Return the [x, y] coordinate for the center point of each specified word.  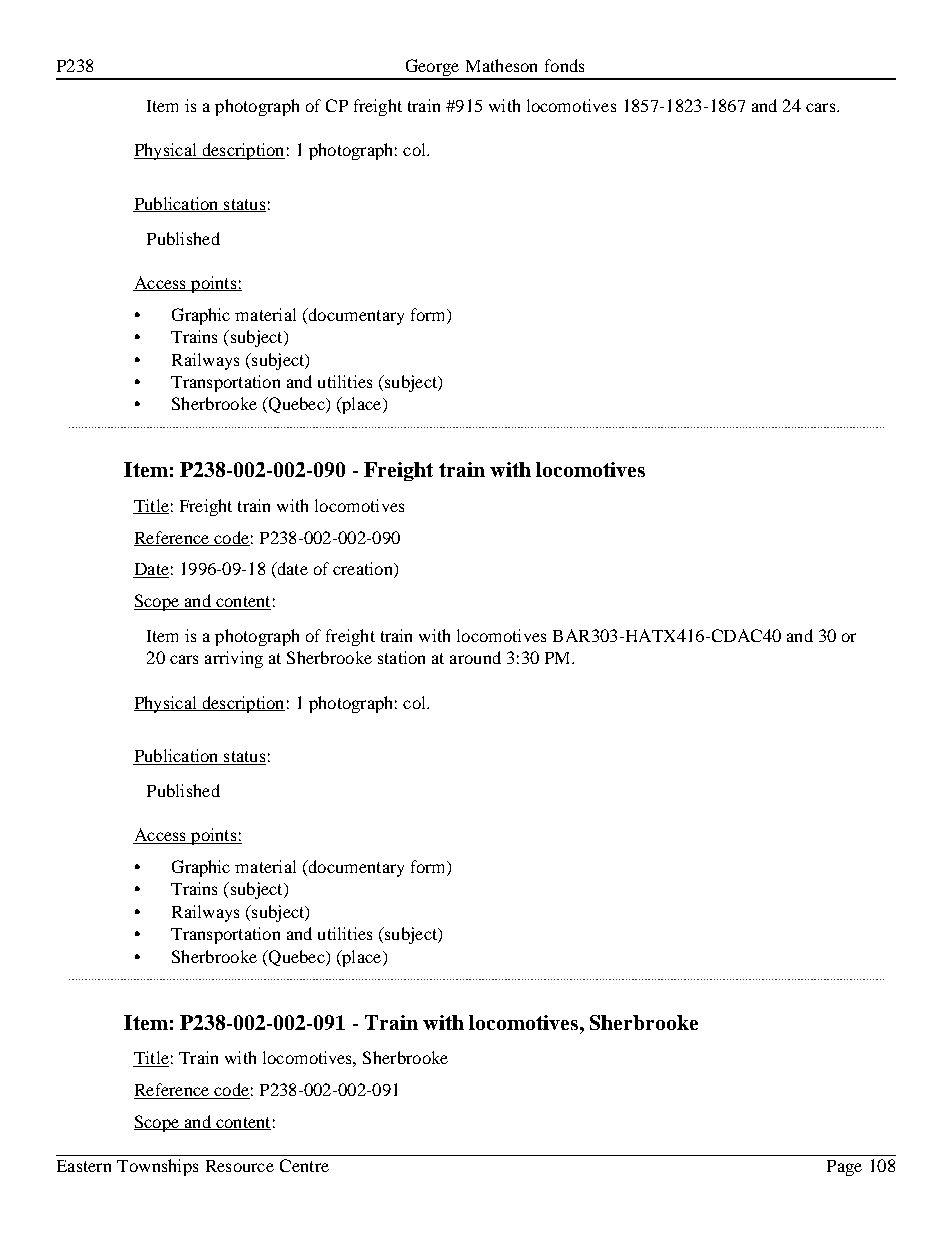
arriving [234, 659]
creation [364, 570]
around [475, 657]
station [401, 657]
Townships [157, 1167]
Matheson [501, 65]
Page [844, 1168]
